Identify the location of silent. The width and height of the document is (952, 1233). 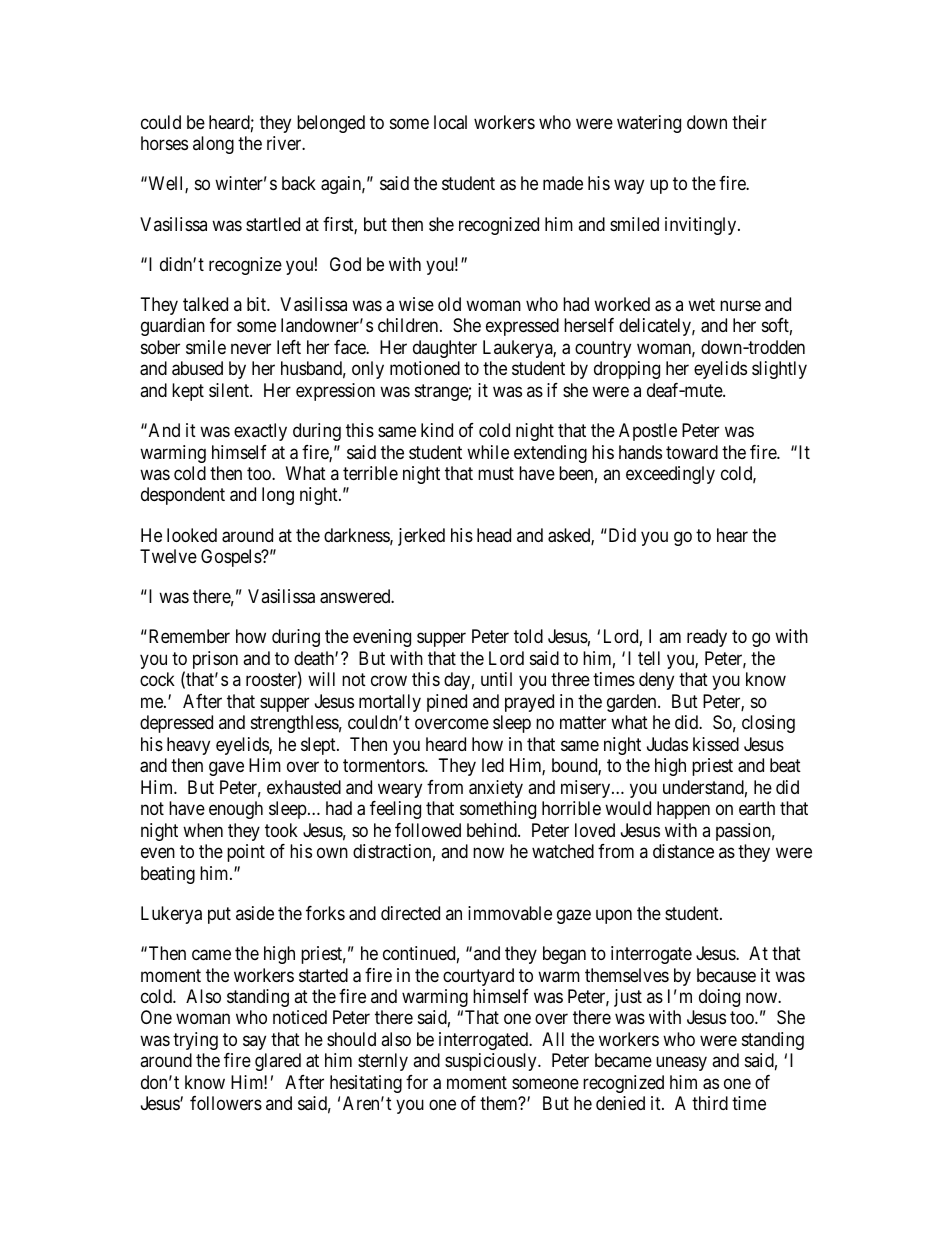
(230, 390).
